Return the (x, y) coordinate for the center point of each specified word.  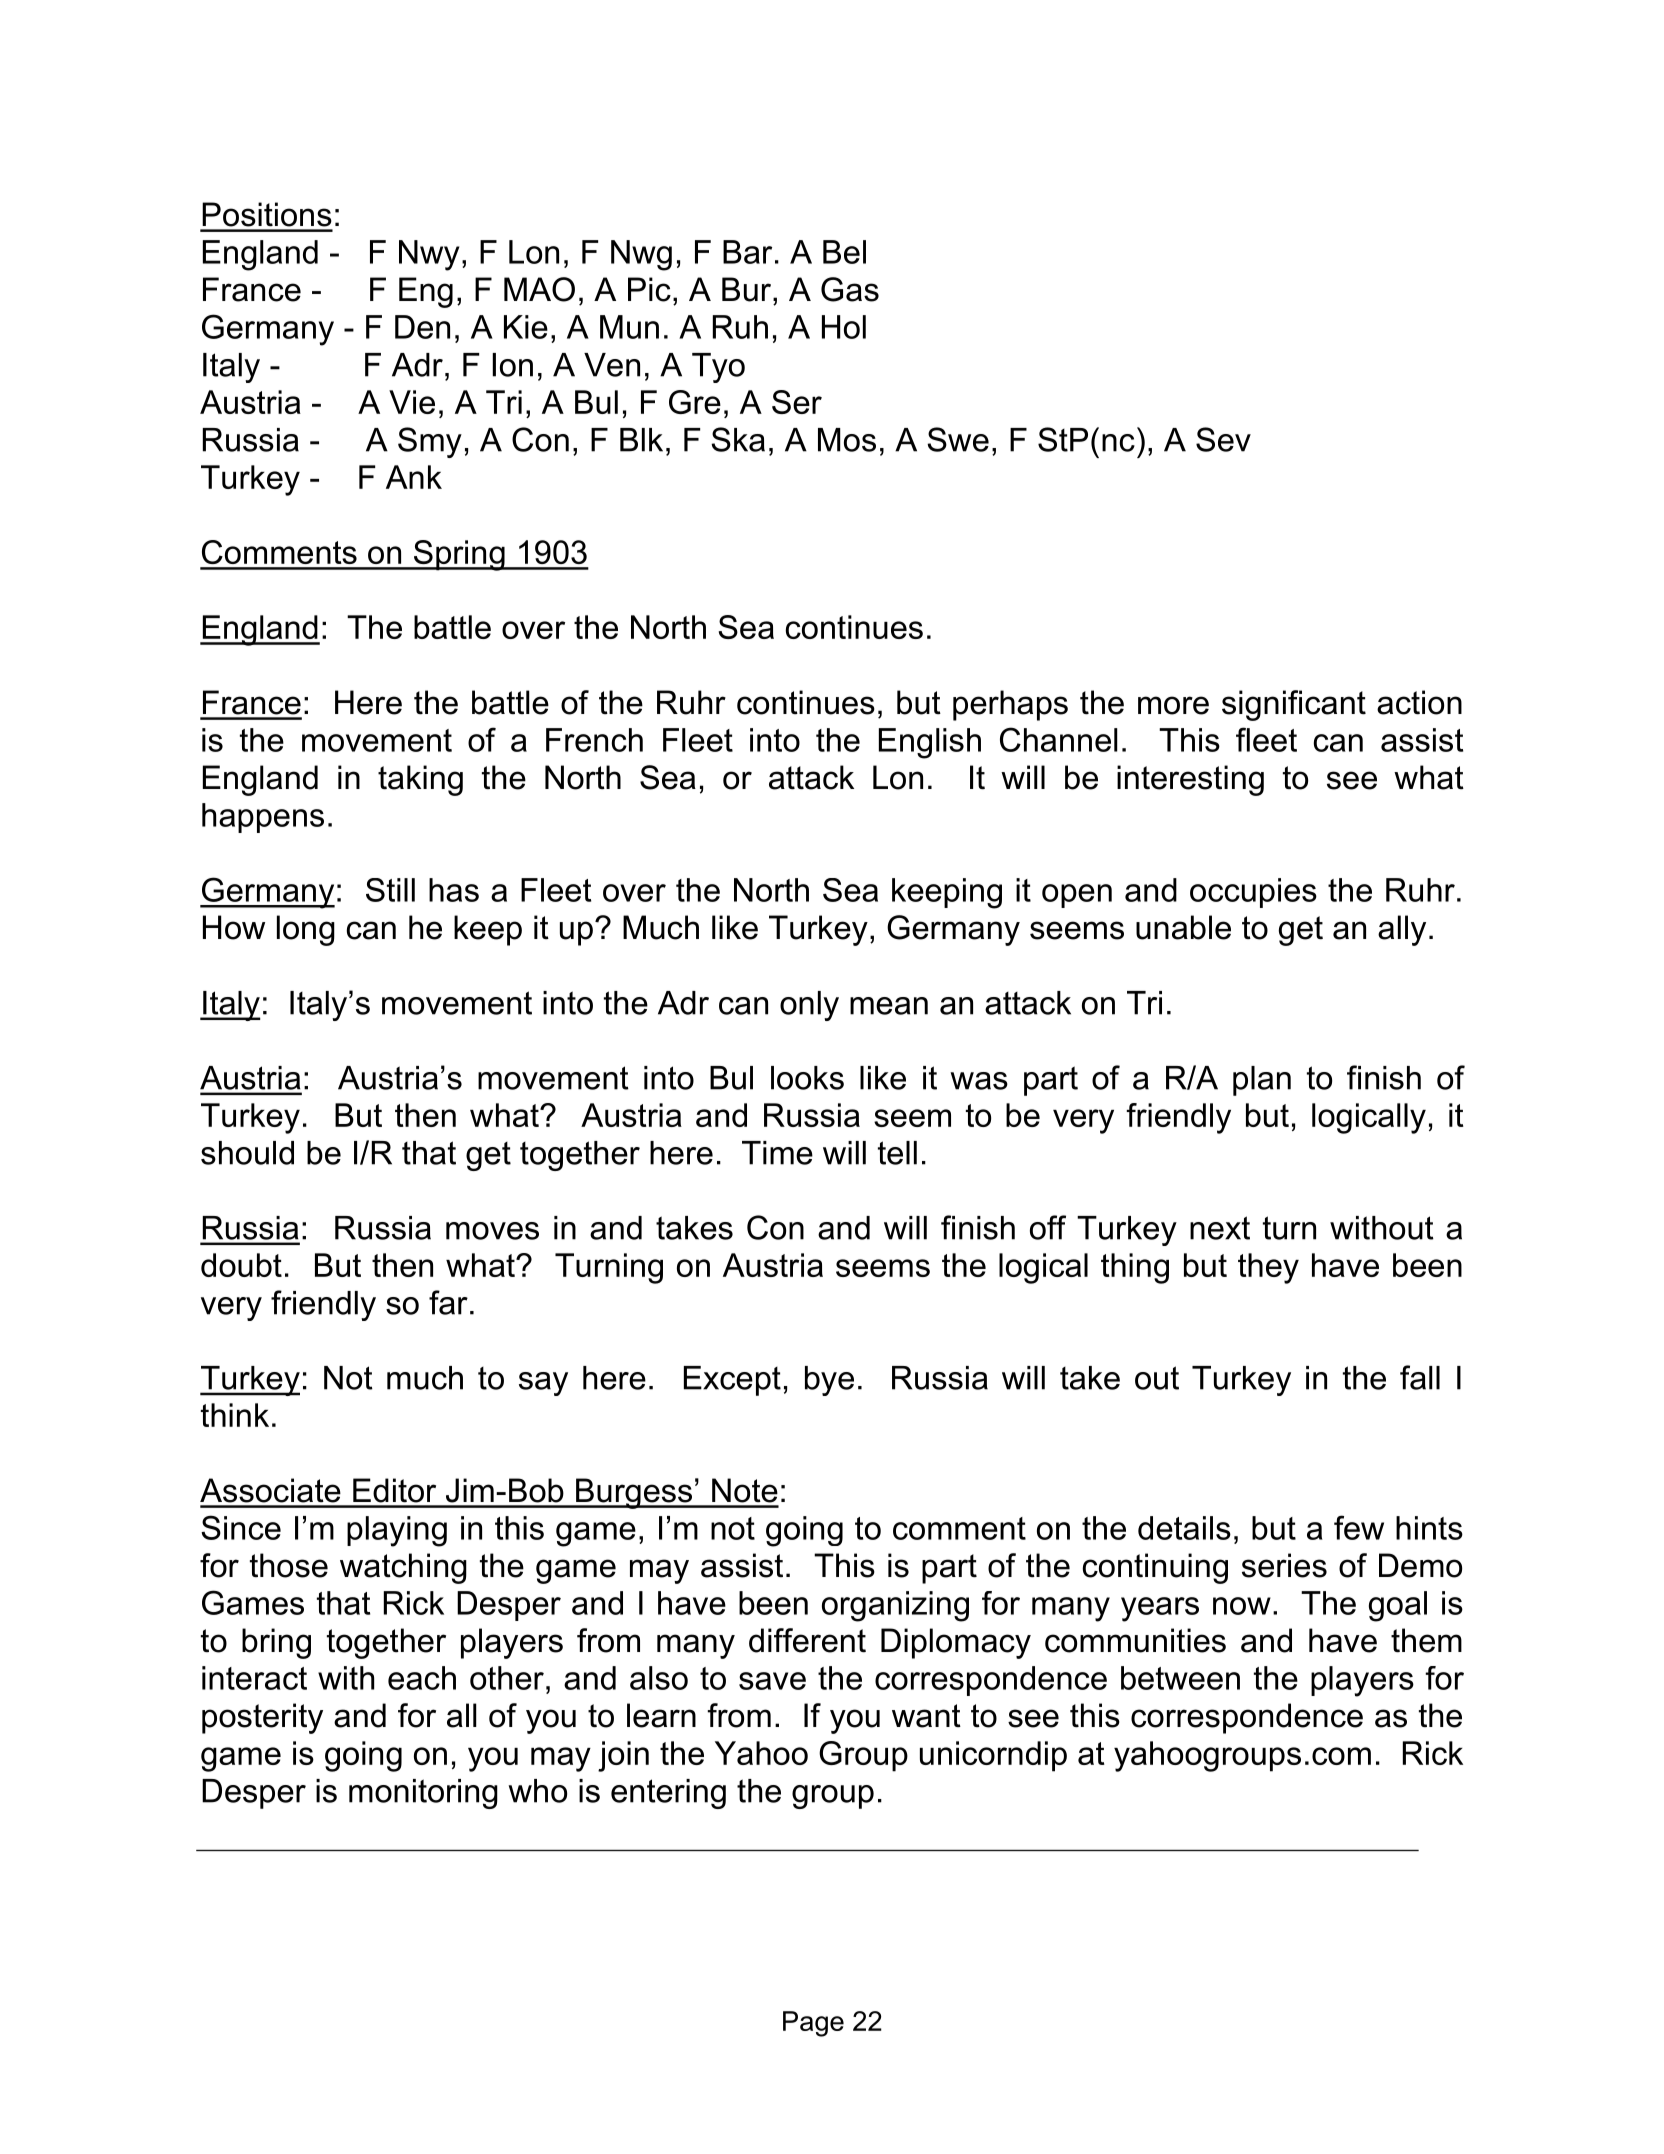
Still (390, 890)
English (930, 743)
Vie (412, 402)
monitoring (423, 1794)
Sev (1223, 439)
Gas (850, 289)
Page (813, 2024)
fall (1420, 1377)
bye (829, 1381)
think (235, 1415)
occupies (1253, 893)
